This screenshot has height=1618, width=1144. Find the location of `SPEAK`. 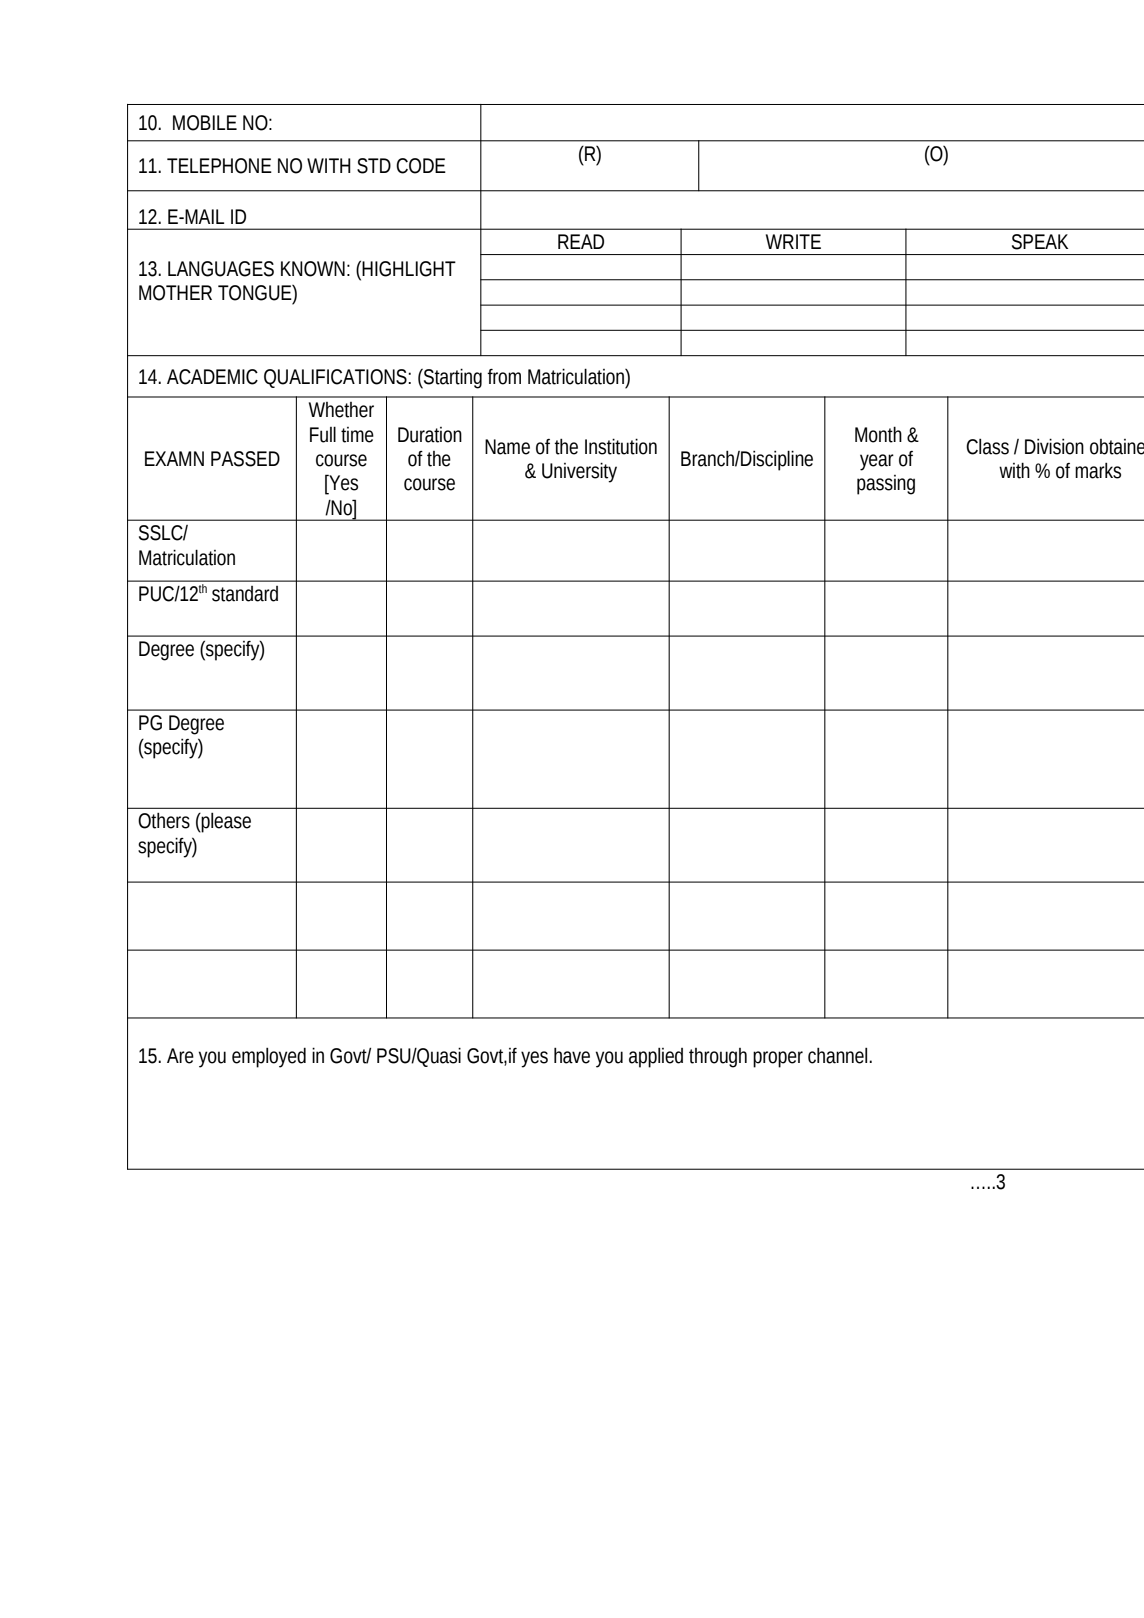

SPEAK is located at coordinates (1040, 242).
